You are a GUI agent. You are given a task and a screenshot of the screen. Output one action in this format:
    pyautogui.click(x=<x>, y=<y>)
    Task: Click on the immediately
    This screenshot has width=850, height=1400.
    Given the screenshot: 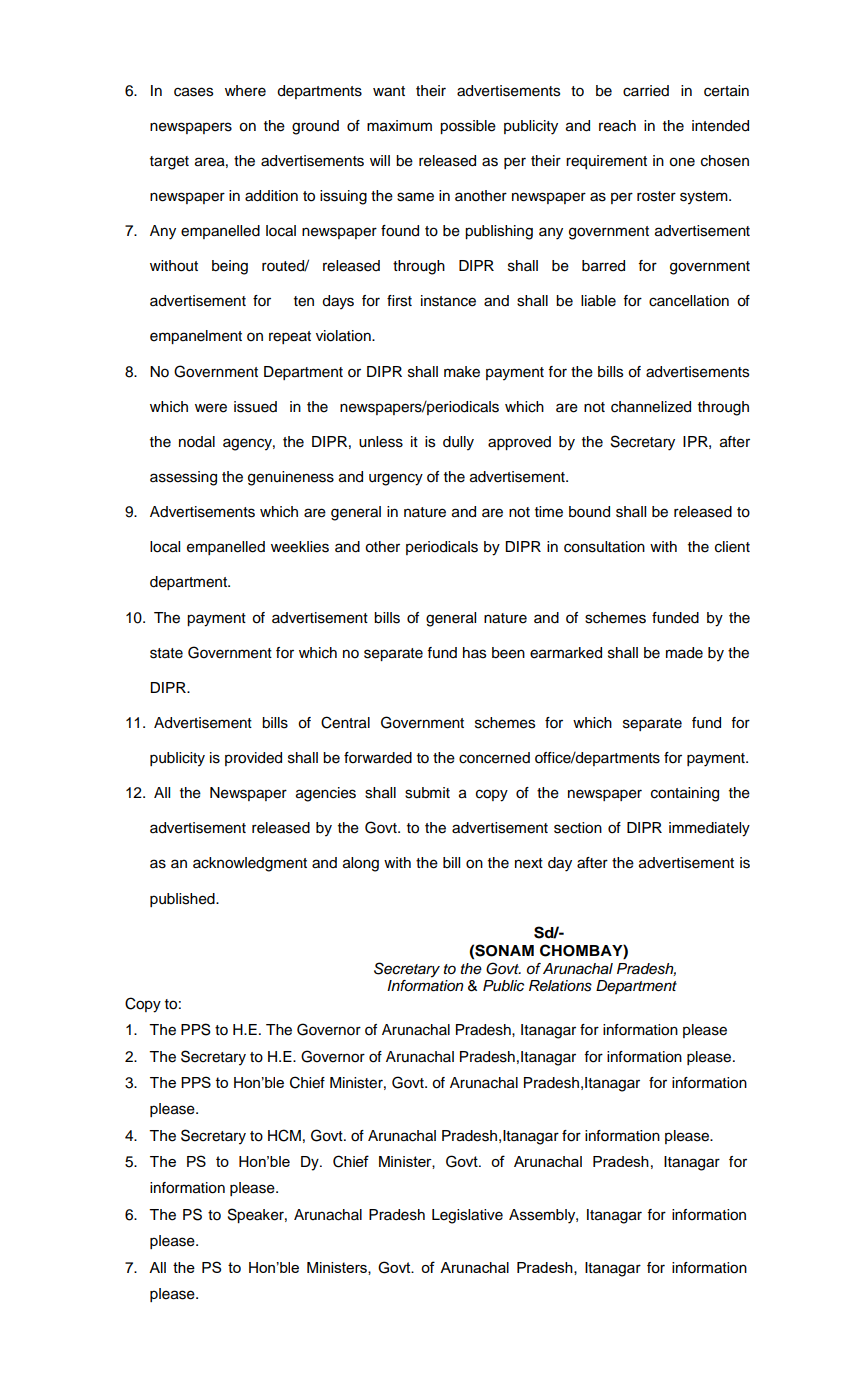 What is the action you would take?
    pyautogui.click(x=709, y=829)
